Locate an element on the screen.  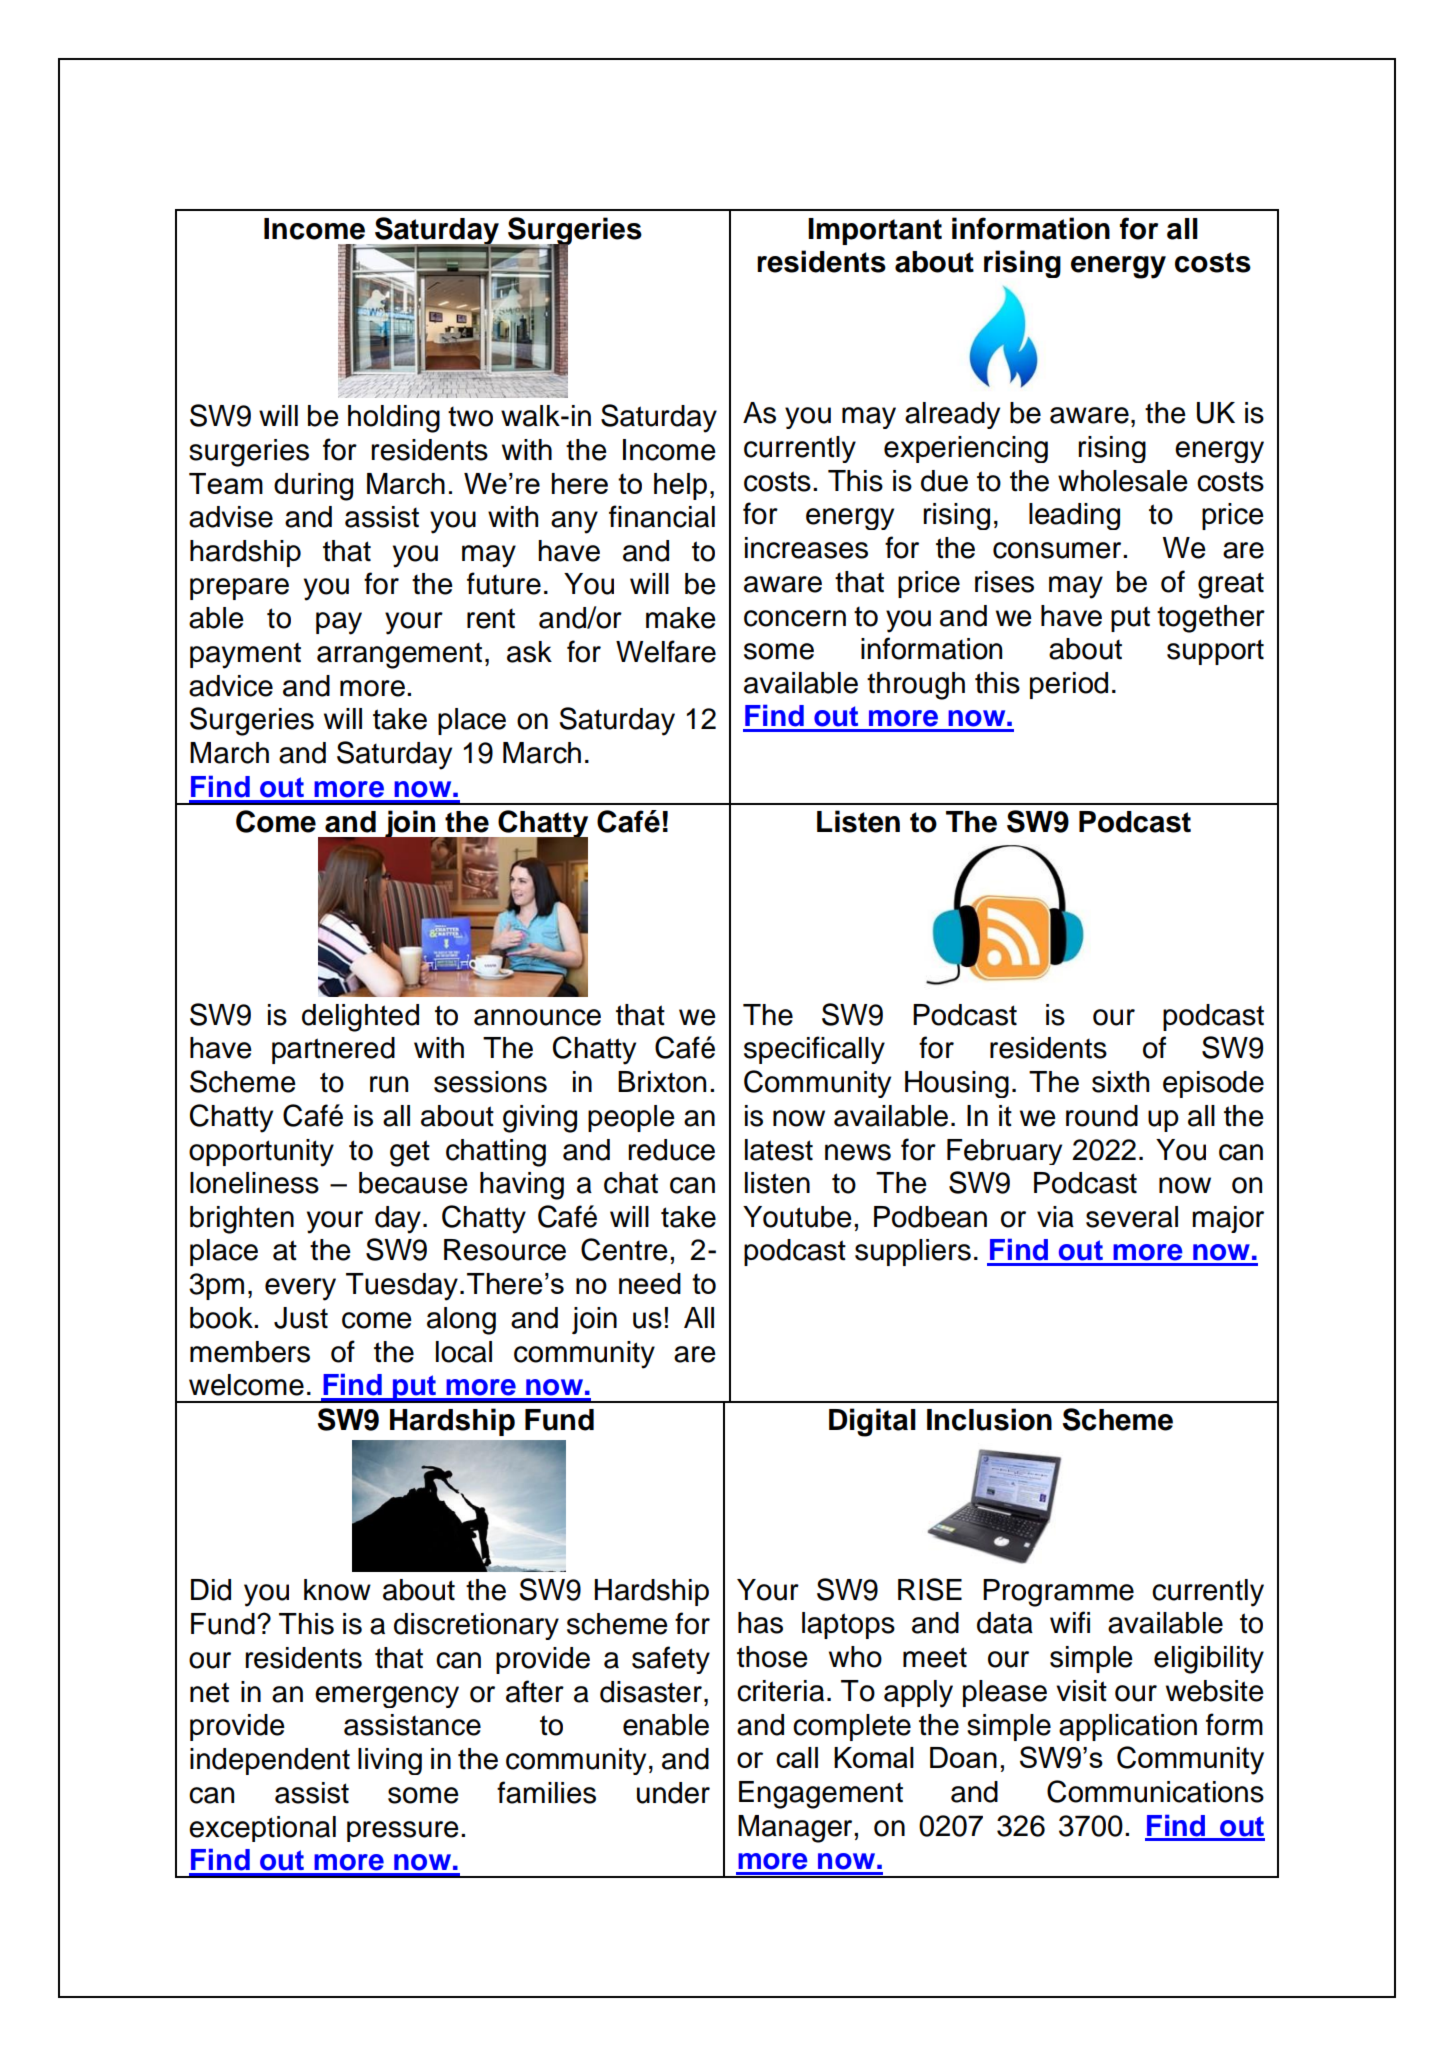
sixth is located at coordinates (1120, 1082).
